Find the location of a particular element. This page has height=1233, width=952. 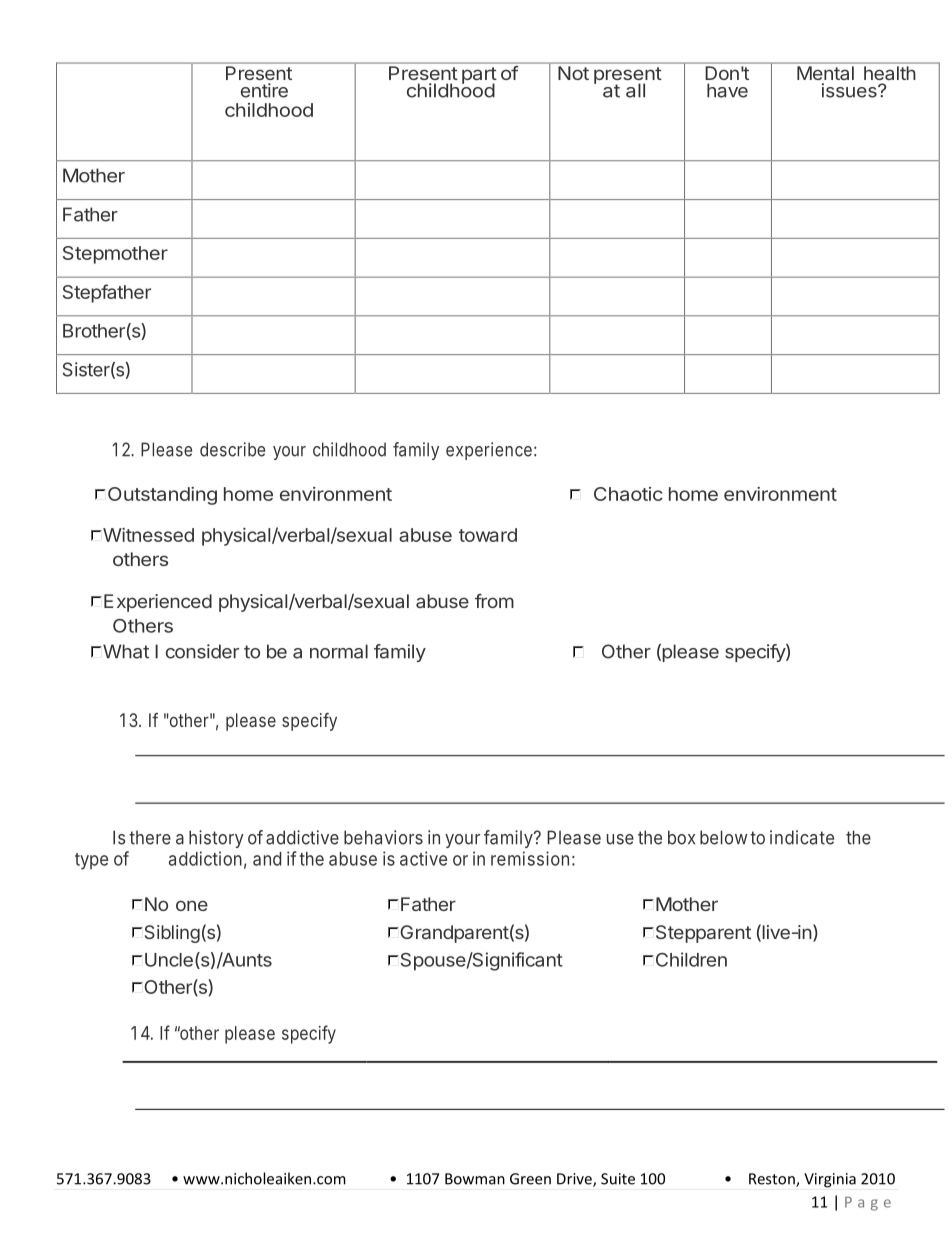

indicate is located at coordinates (802, 837).
